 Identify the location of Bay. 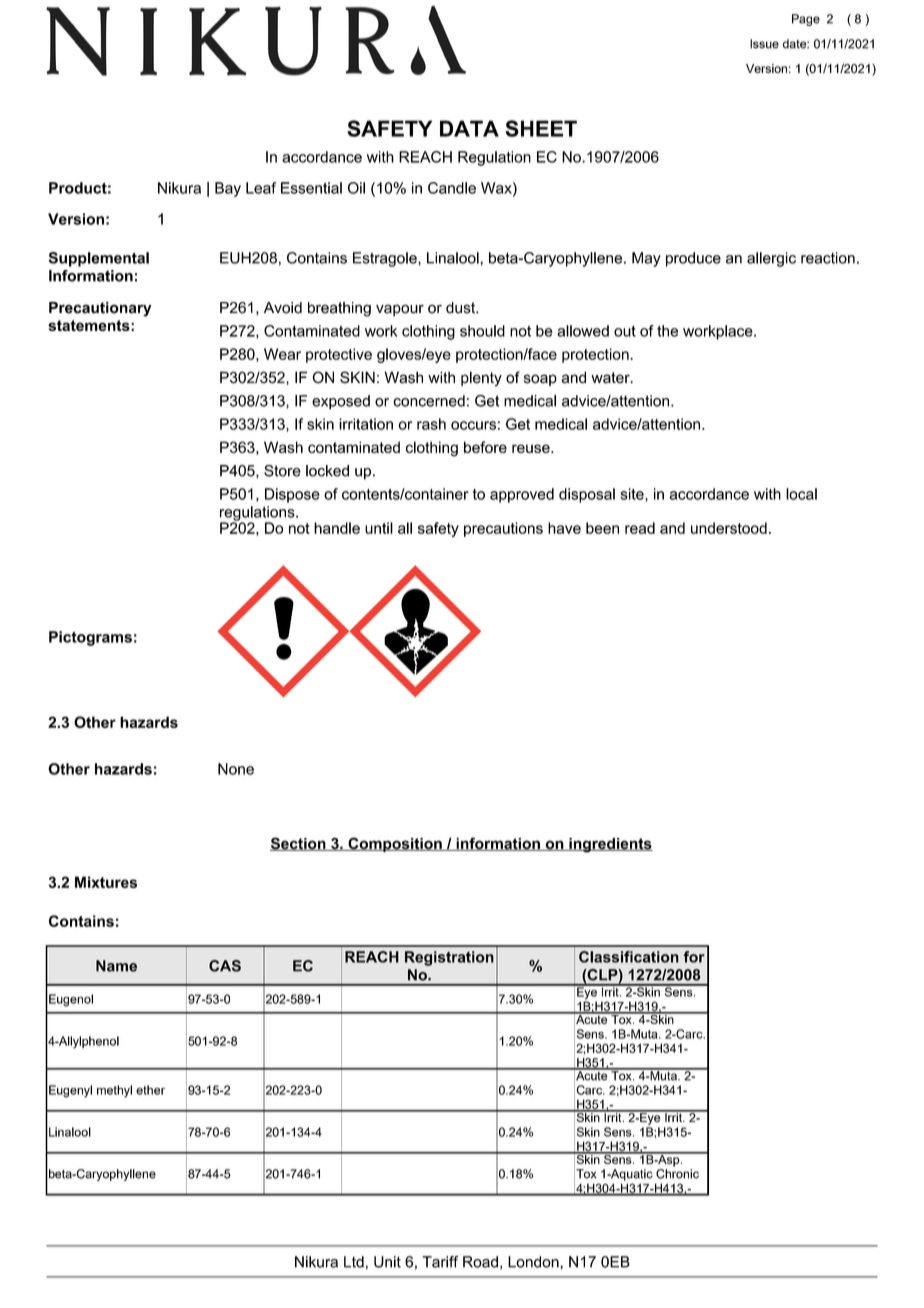
(228, 189).
